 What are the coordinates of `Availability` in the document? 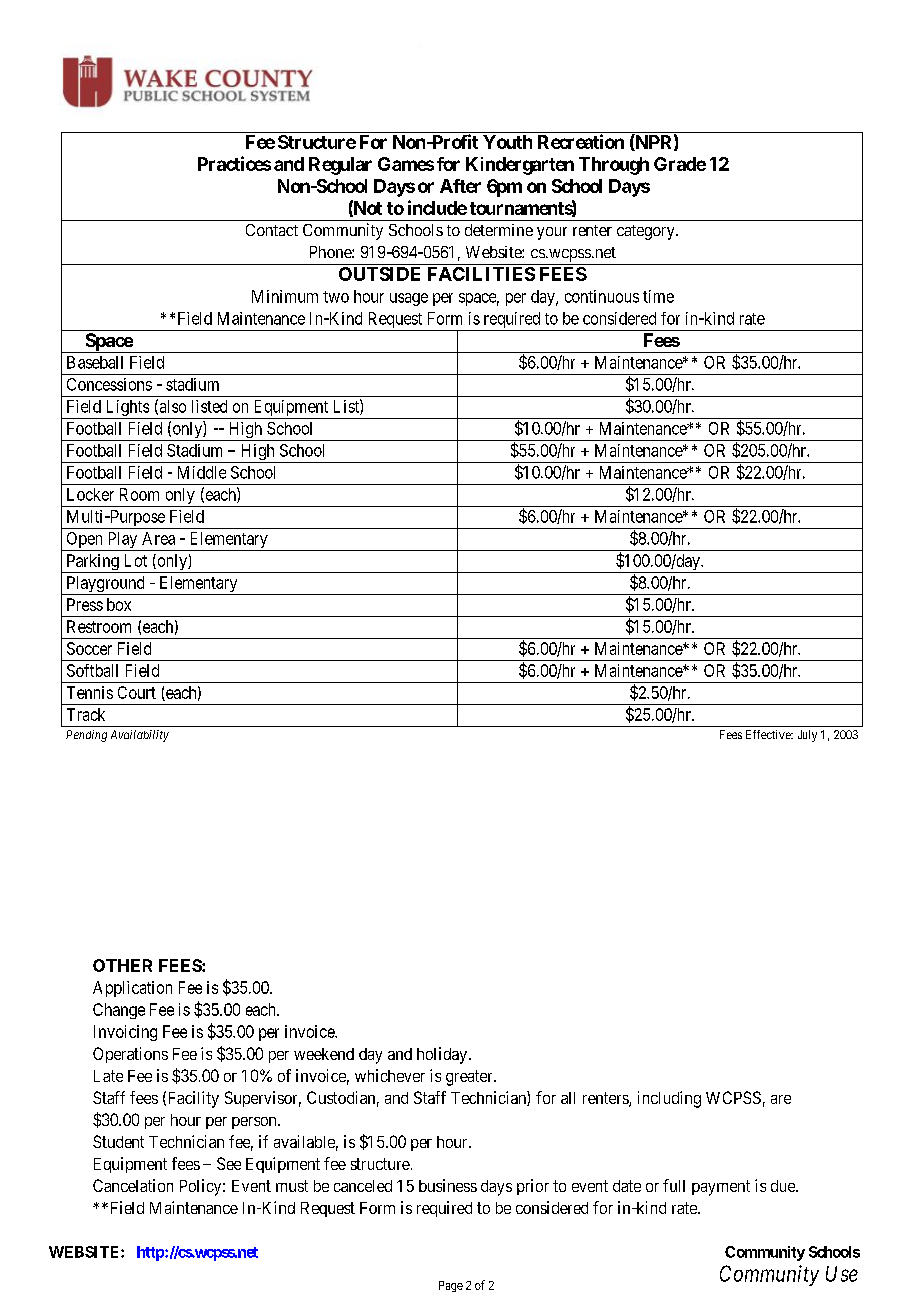 It's located at (140, 736).
